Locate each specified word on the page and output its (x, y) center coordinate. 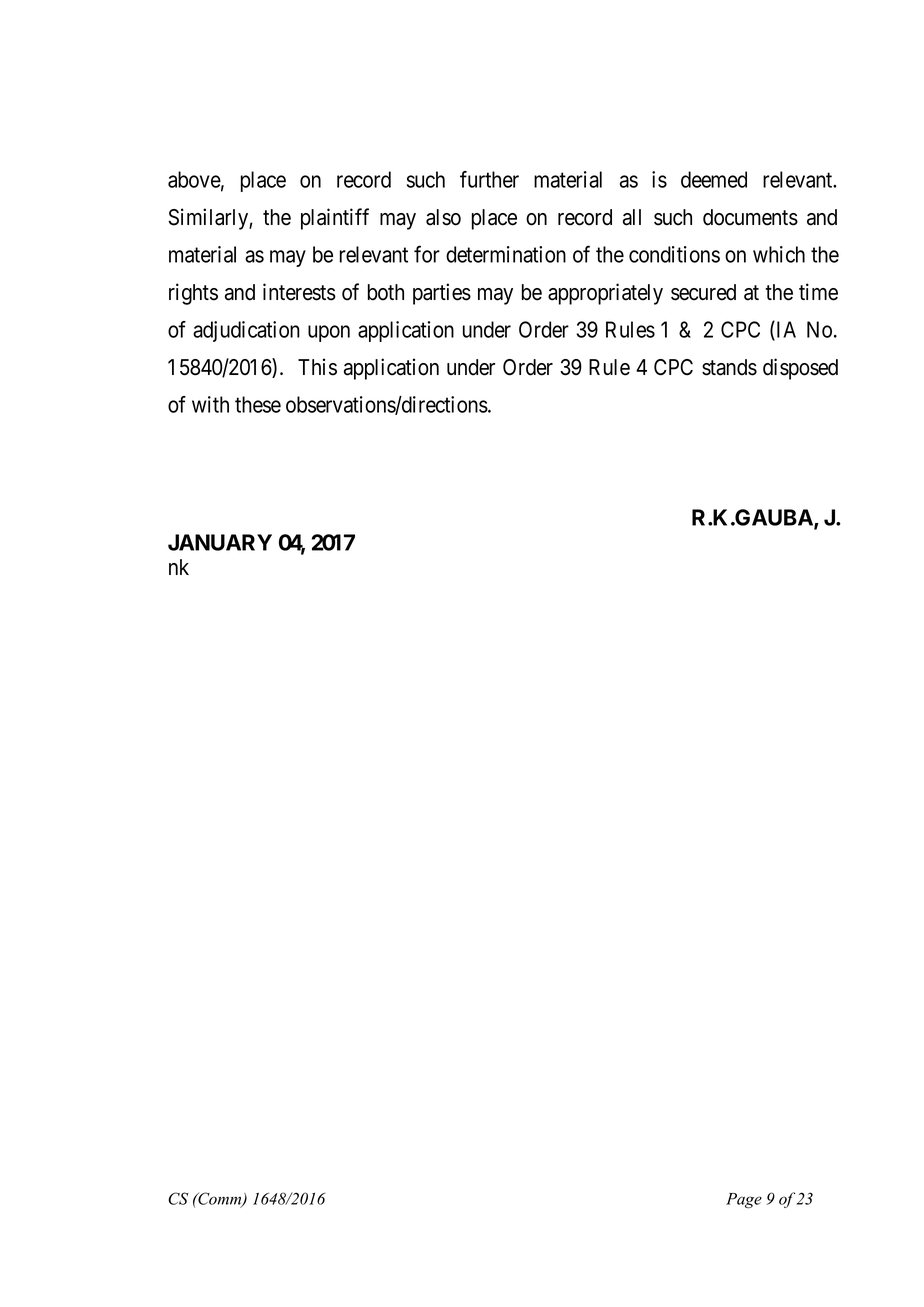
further (489, 179)
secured (703, 292)
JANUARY (220, 542)
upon (329, 333)
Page (744, 1200)
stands (729, 367)
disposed (800, 369)
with (210, 404)
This (317, 367)
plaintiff (335, 219)
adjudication (246, 331)
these (258, 404)
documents (750, 217)
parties (442, 294)
